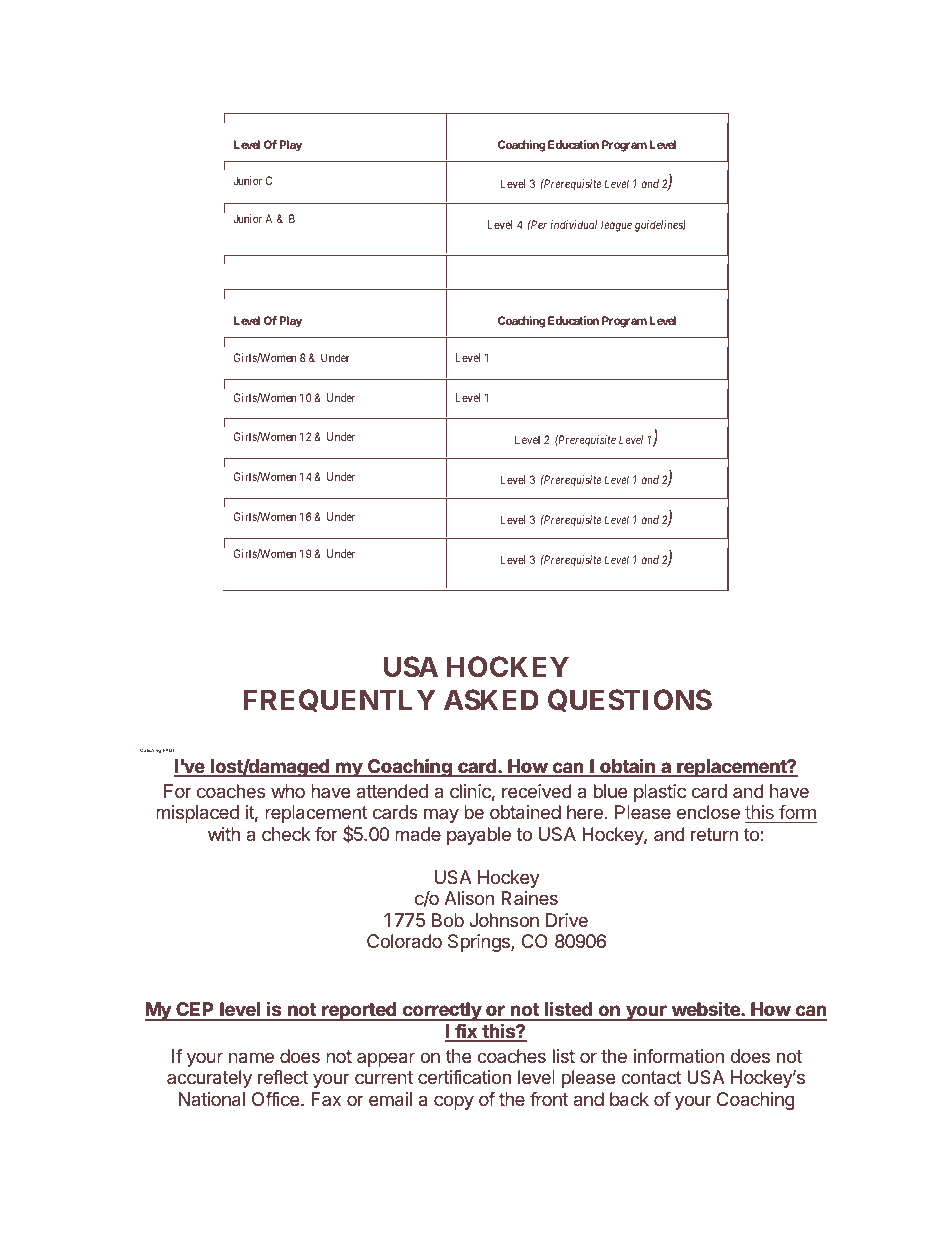  What do you see at coordinates (574, 224) in the screenshot?
I see `individual` at bounding box center [574, 224].
